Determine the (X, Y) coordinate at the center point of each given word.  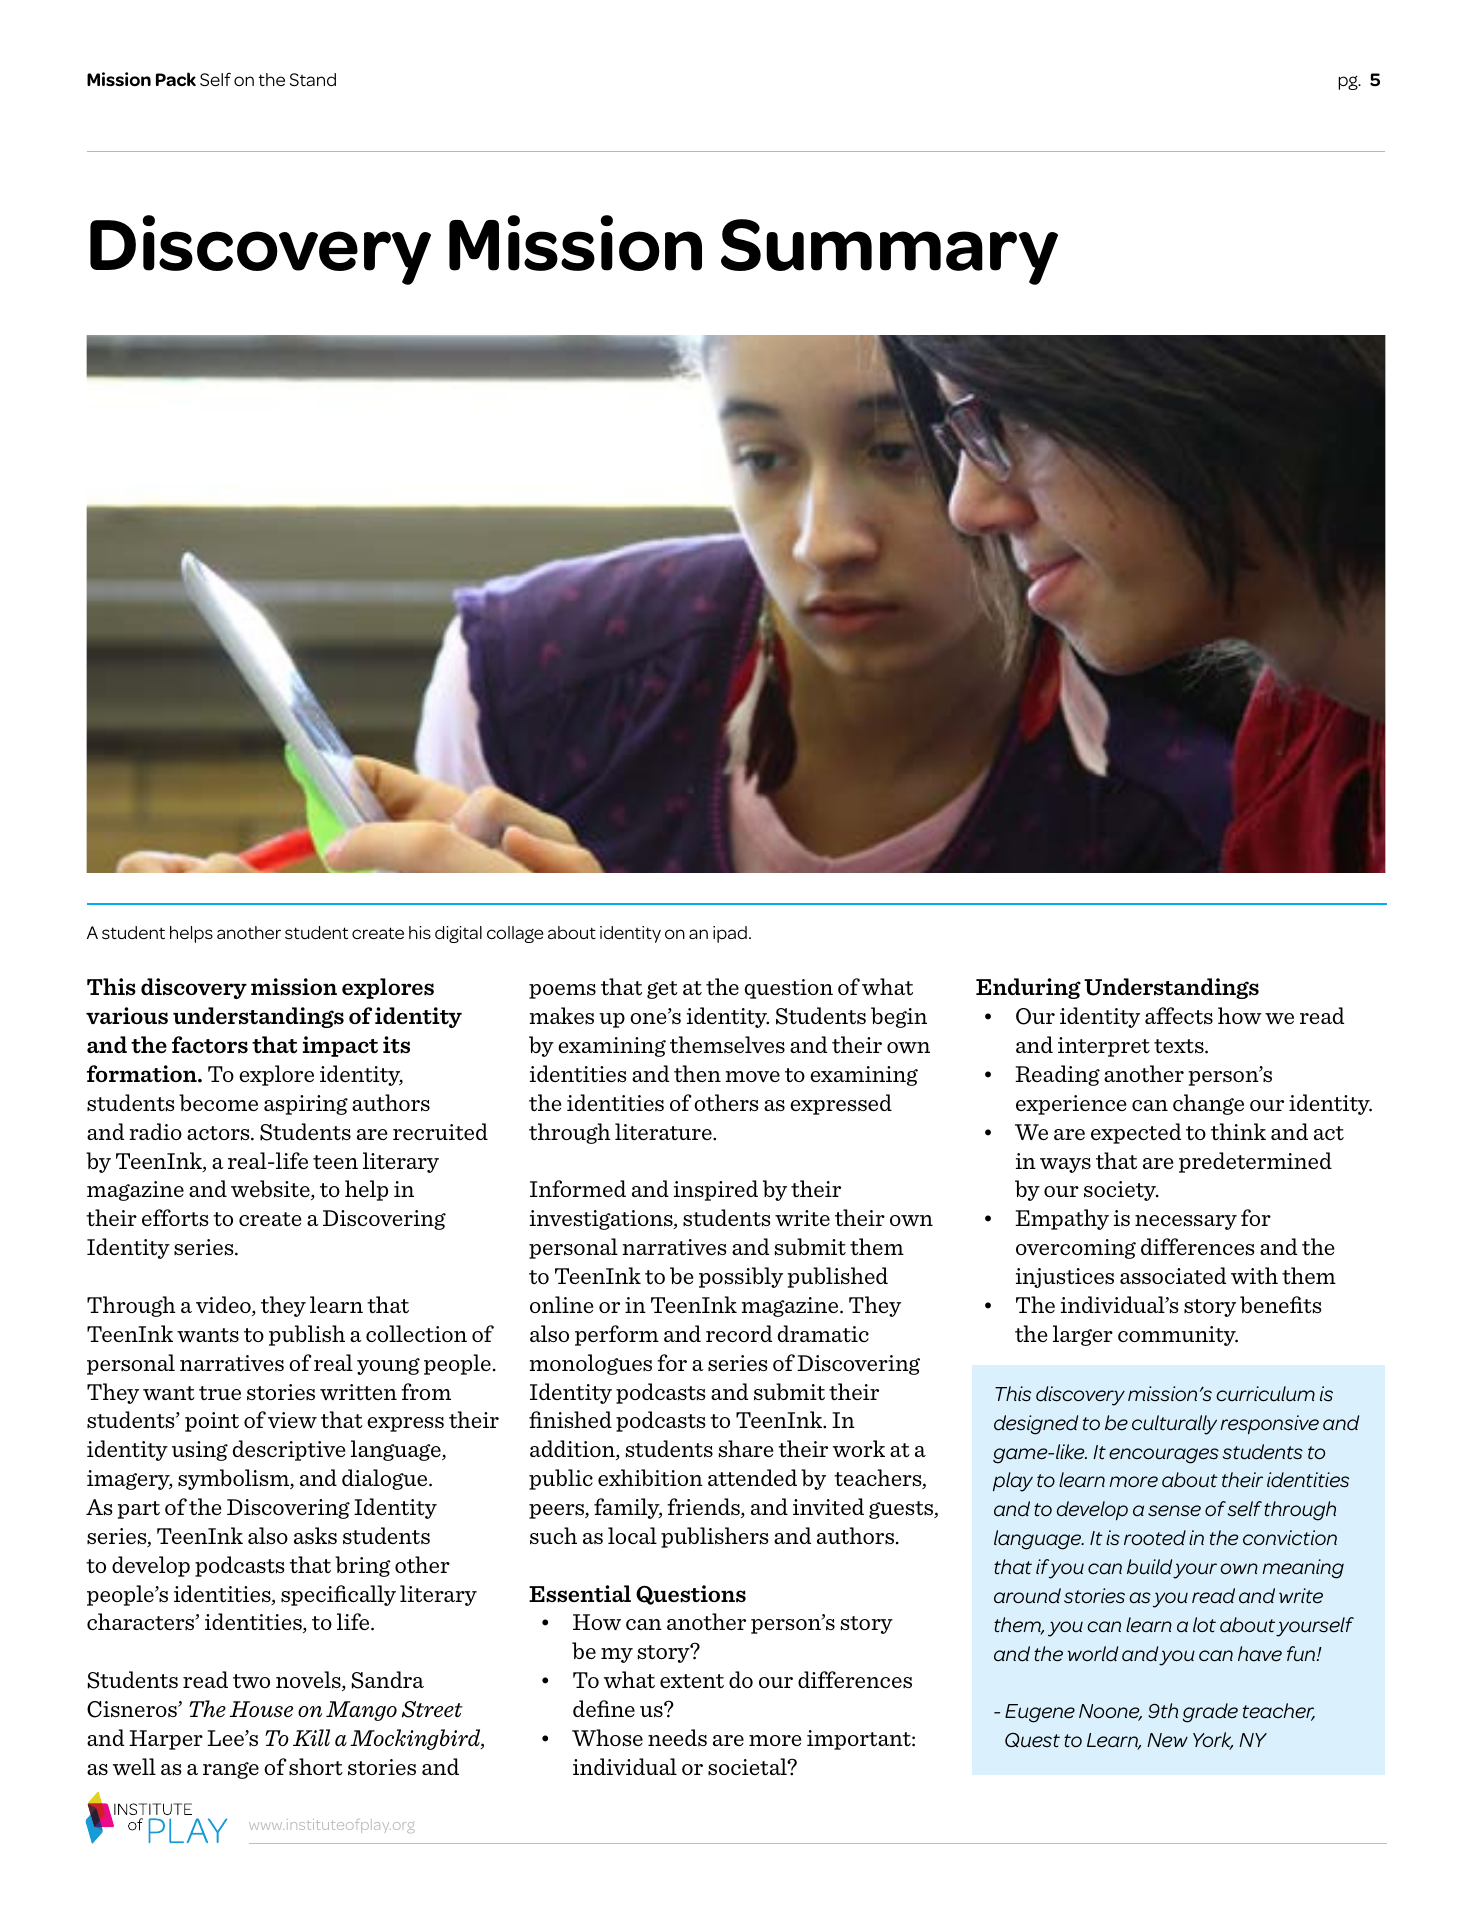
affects (1179, 1016)
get (662, 990)
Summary (889, 252)
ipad (730, 934)
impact (340, 1046)
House (261, 1709)
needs (677, 1737)
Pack (176, 79)
